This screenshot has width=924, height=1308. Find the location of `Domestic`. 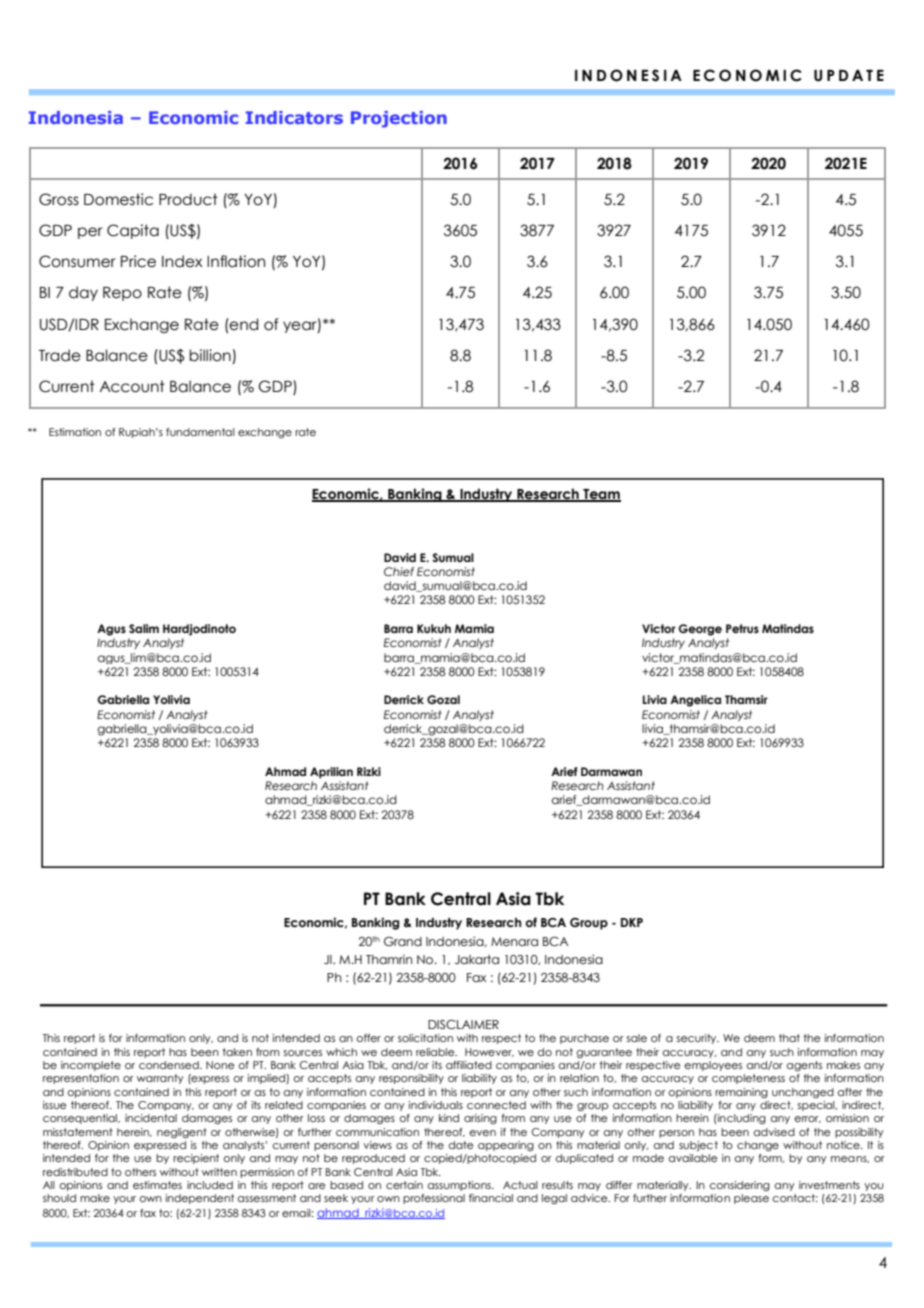

Domestic is located at coordinates (118, 199).
